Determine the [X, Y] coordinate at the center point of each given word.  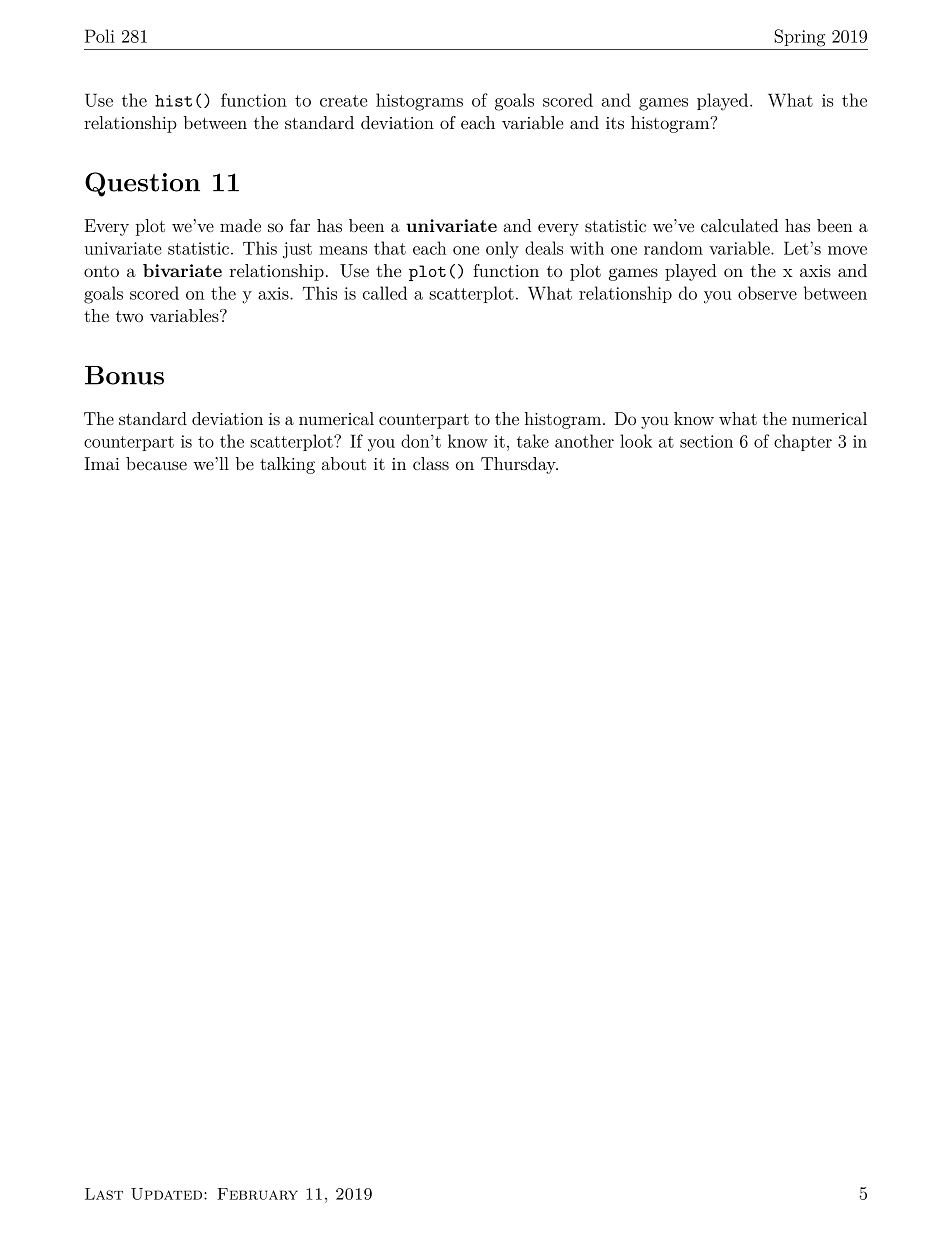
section [706, 441]
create [344, 101]
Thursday [519, 465]
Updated [168, 1194]
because [156, 463]
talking [287, 465]
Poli [100, 36]
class [431, 463]
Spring [800, 38]
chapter [803, 442]
